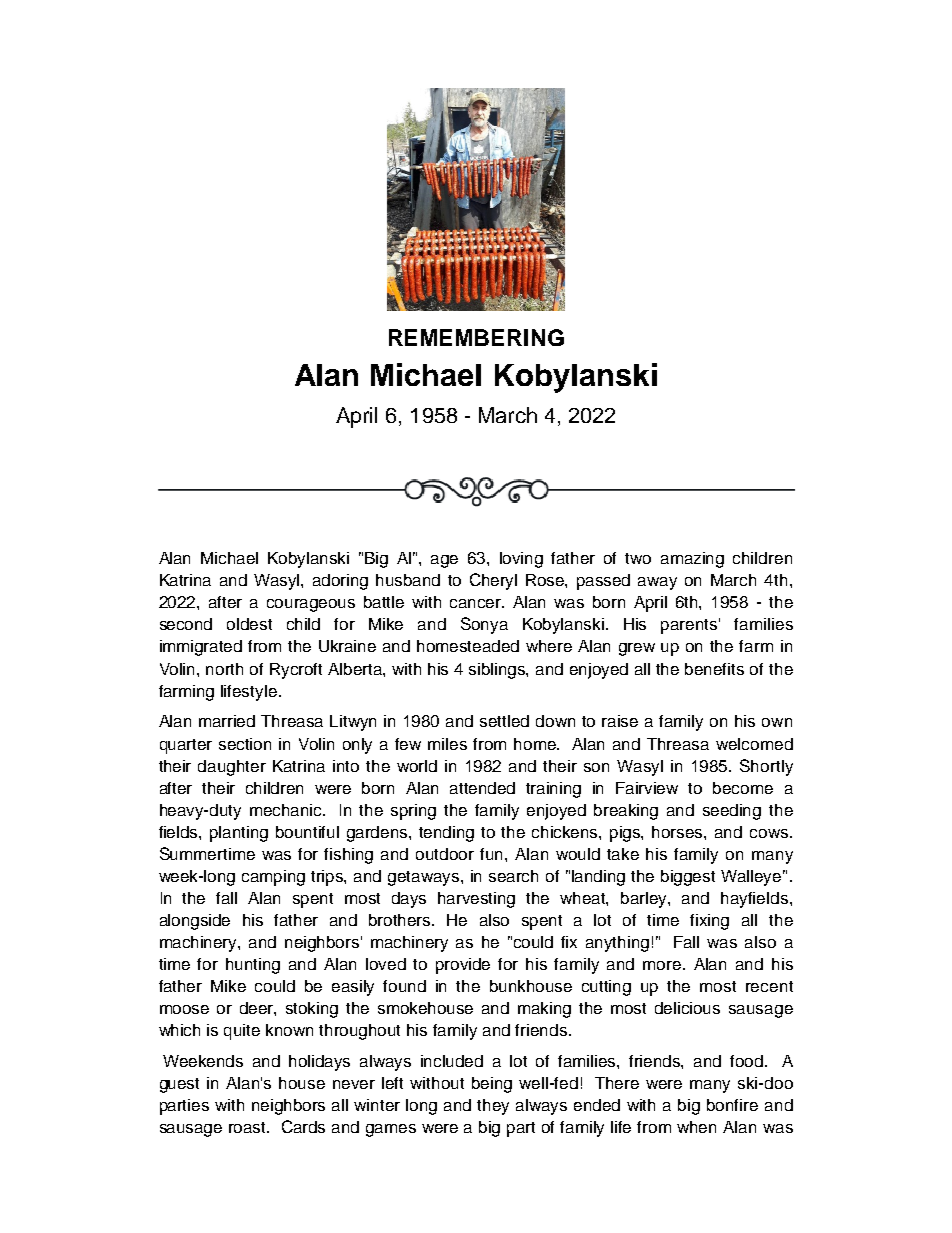 Image resolution: width=952 pixels, height=1233 pixels. Describe the element at coordinates (249, 1127) in the image. I see `roast` at that location.
